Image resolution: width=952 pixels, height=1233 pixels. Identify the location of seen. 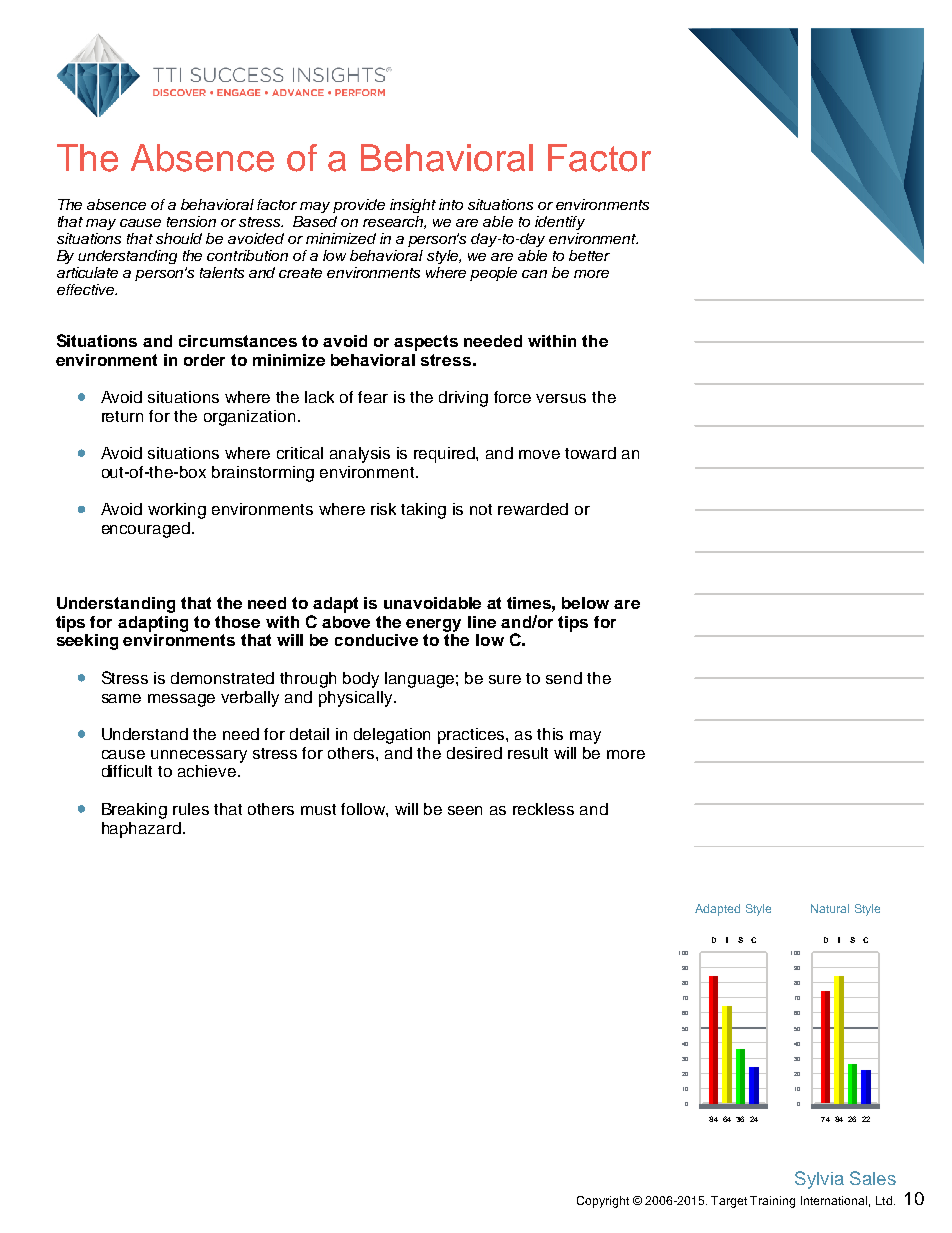
(465, 810).
